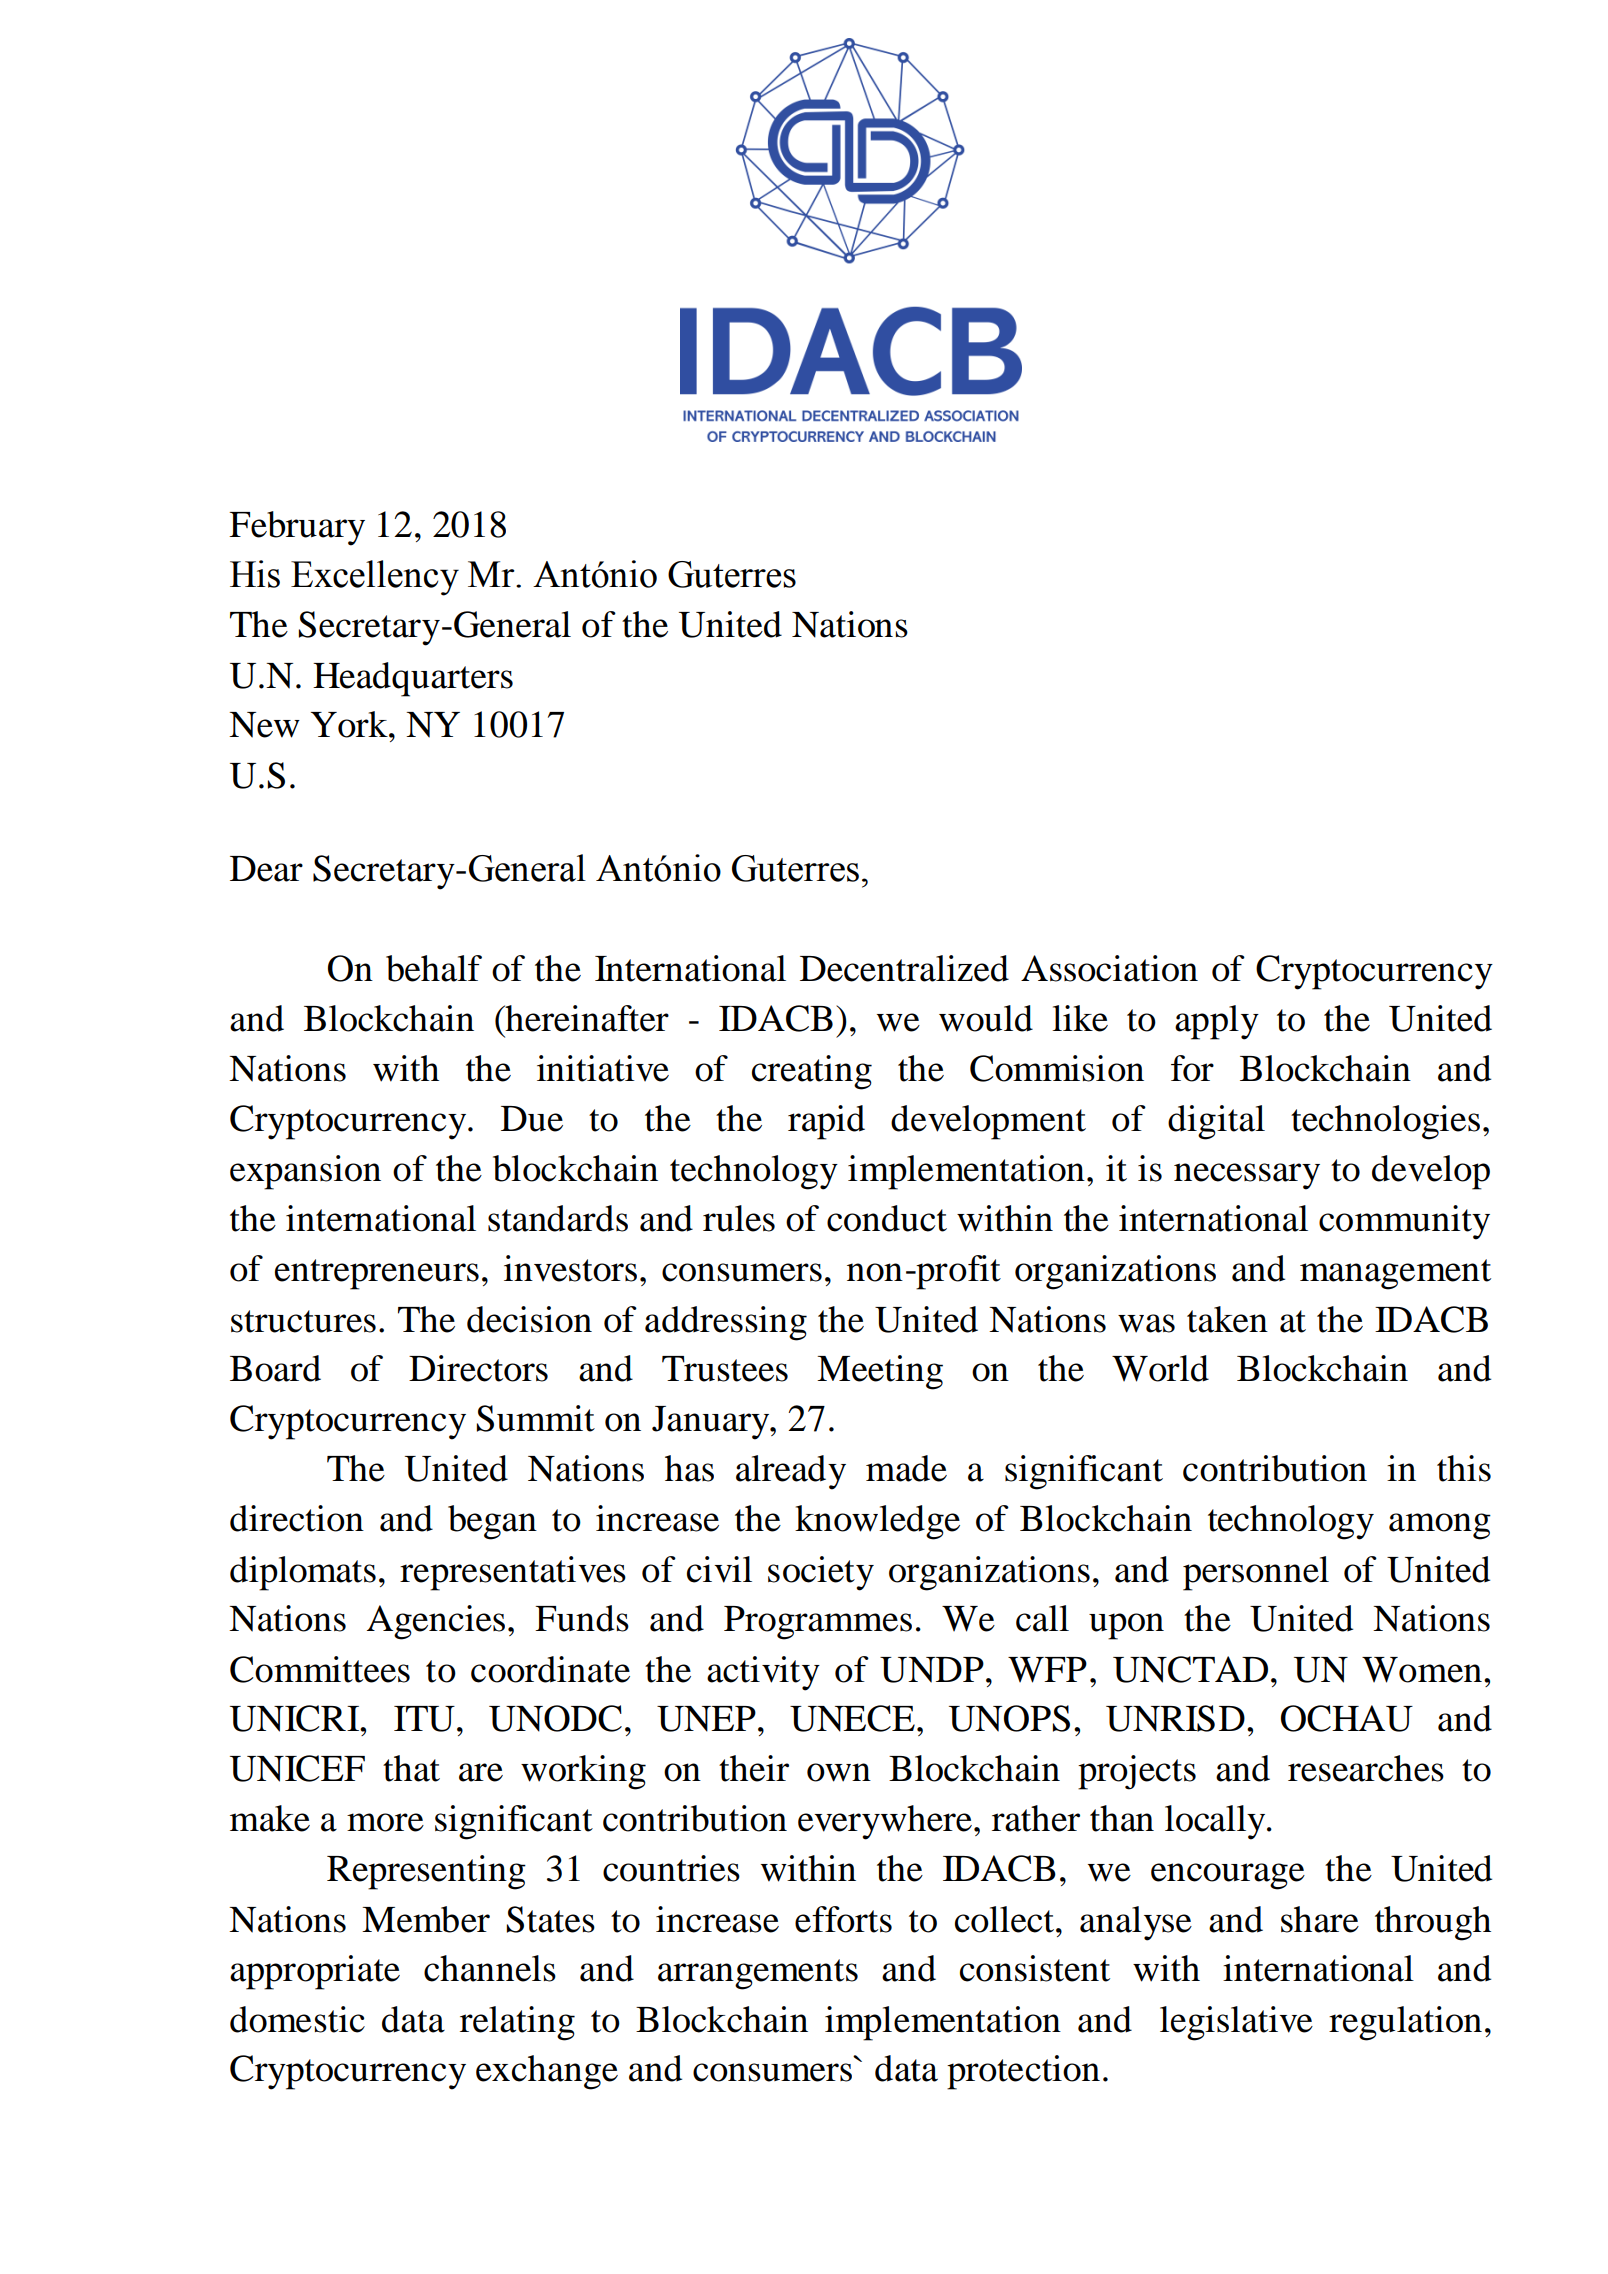  What do you see at coordinates (1109, 968) in the page?
I see `Association` at bounding box center [1109, 968].
